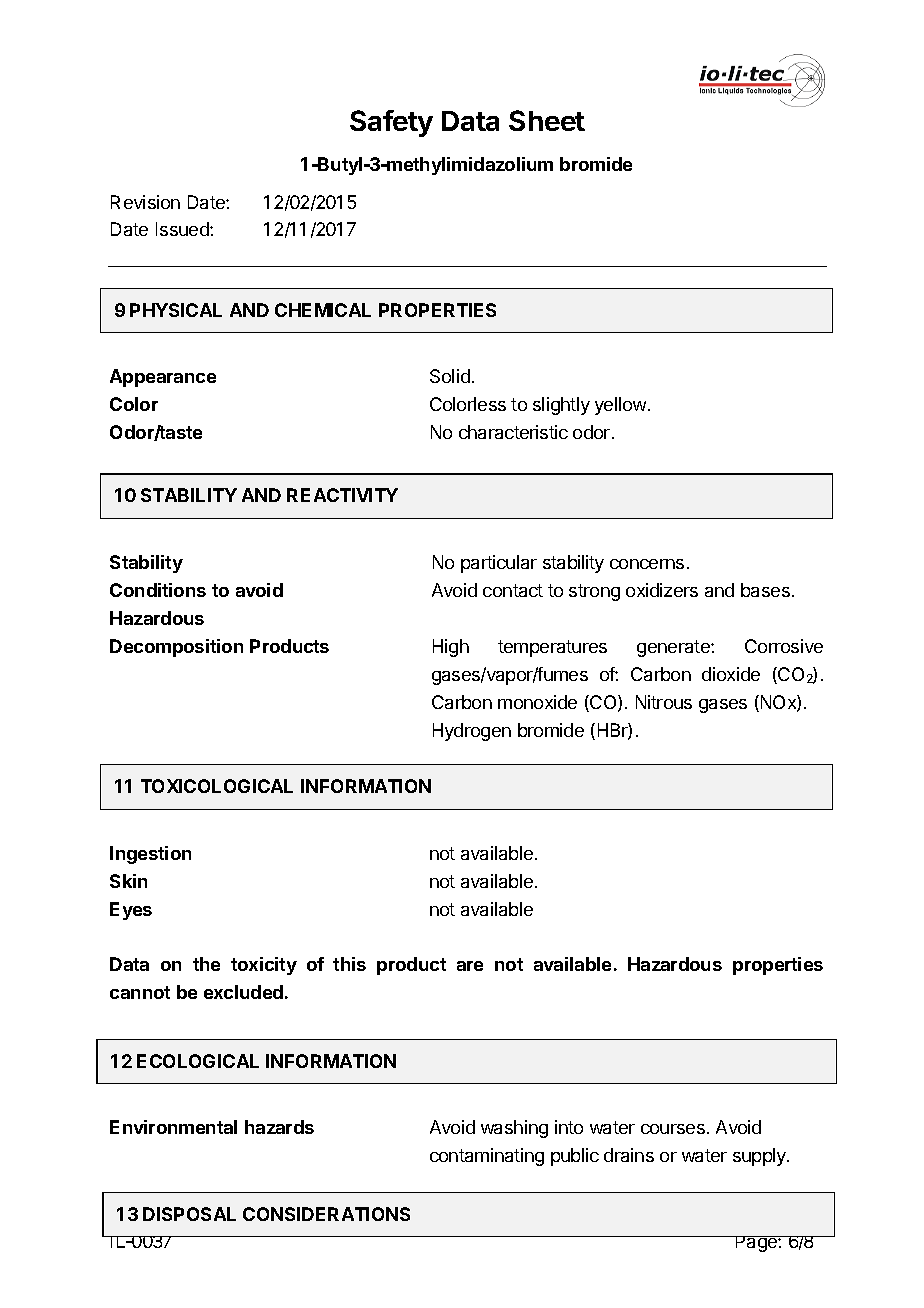 Image resolution: width=924 pixels, height=1308 pixels. I want to click on Safety, so click(391, 123).
